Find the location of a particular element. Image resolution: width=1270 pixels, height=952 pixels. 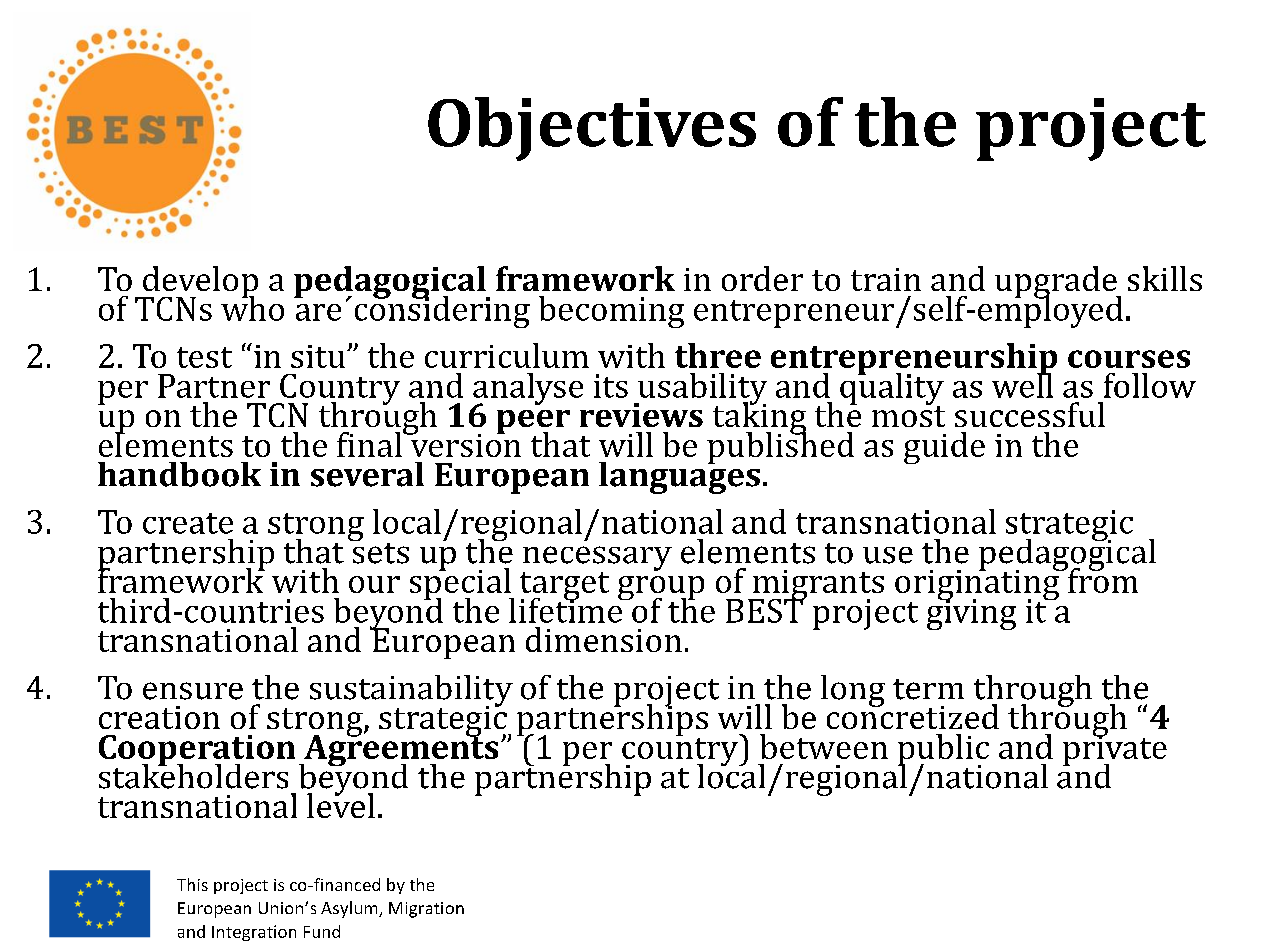

order is located at coordinates (762, 278).
